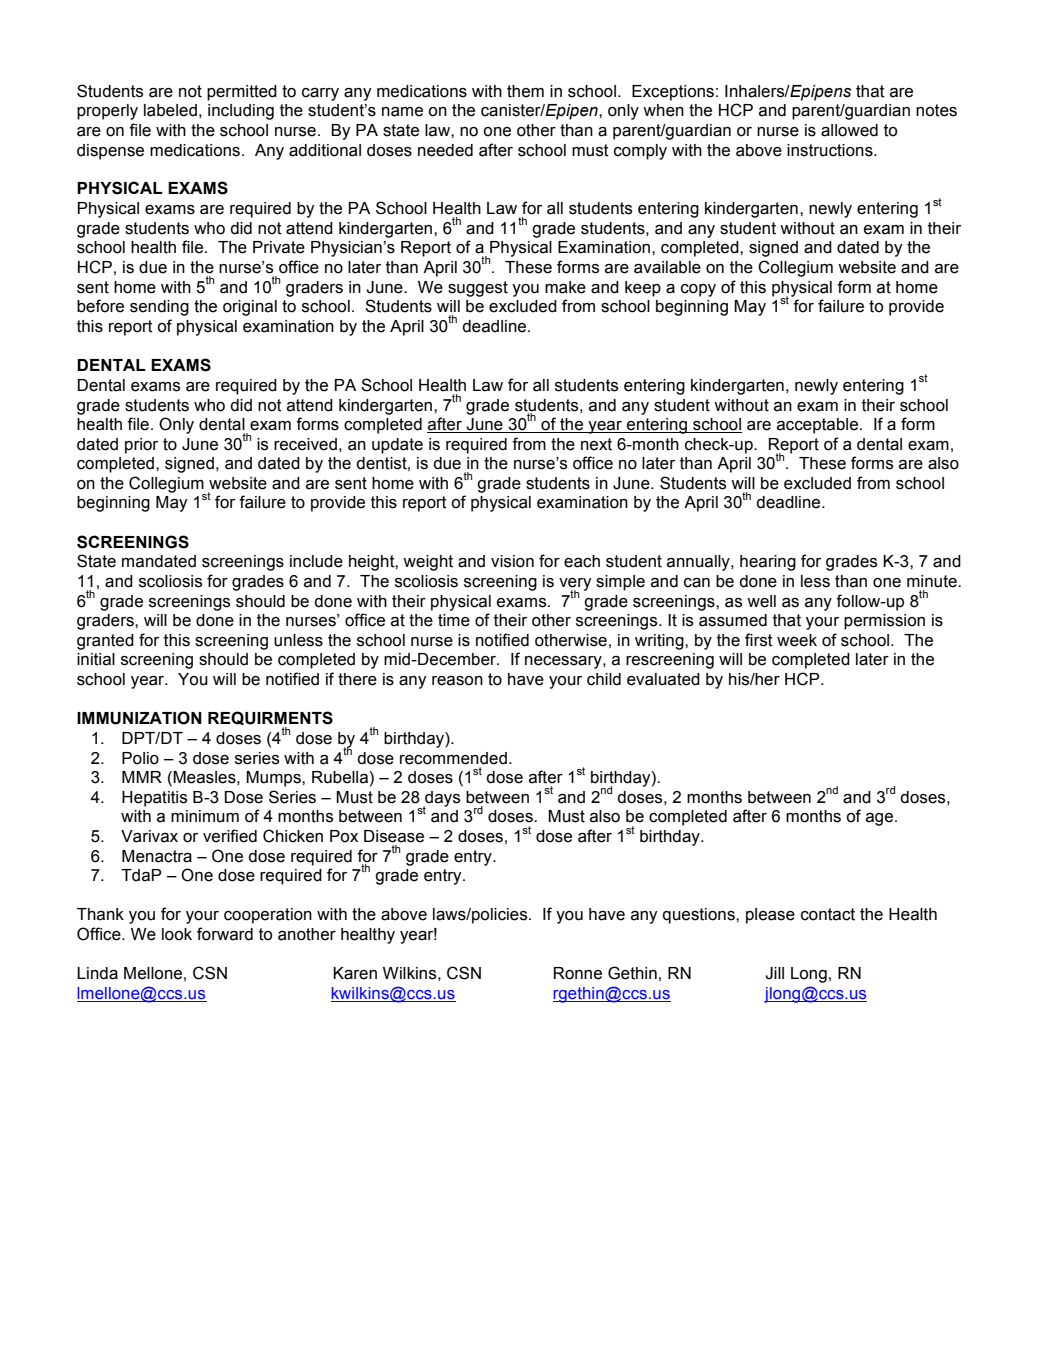  Describe the element at coordinates (177, 934) in the screenshot. I see `look` at that location.
